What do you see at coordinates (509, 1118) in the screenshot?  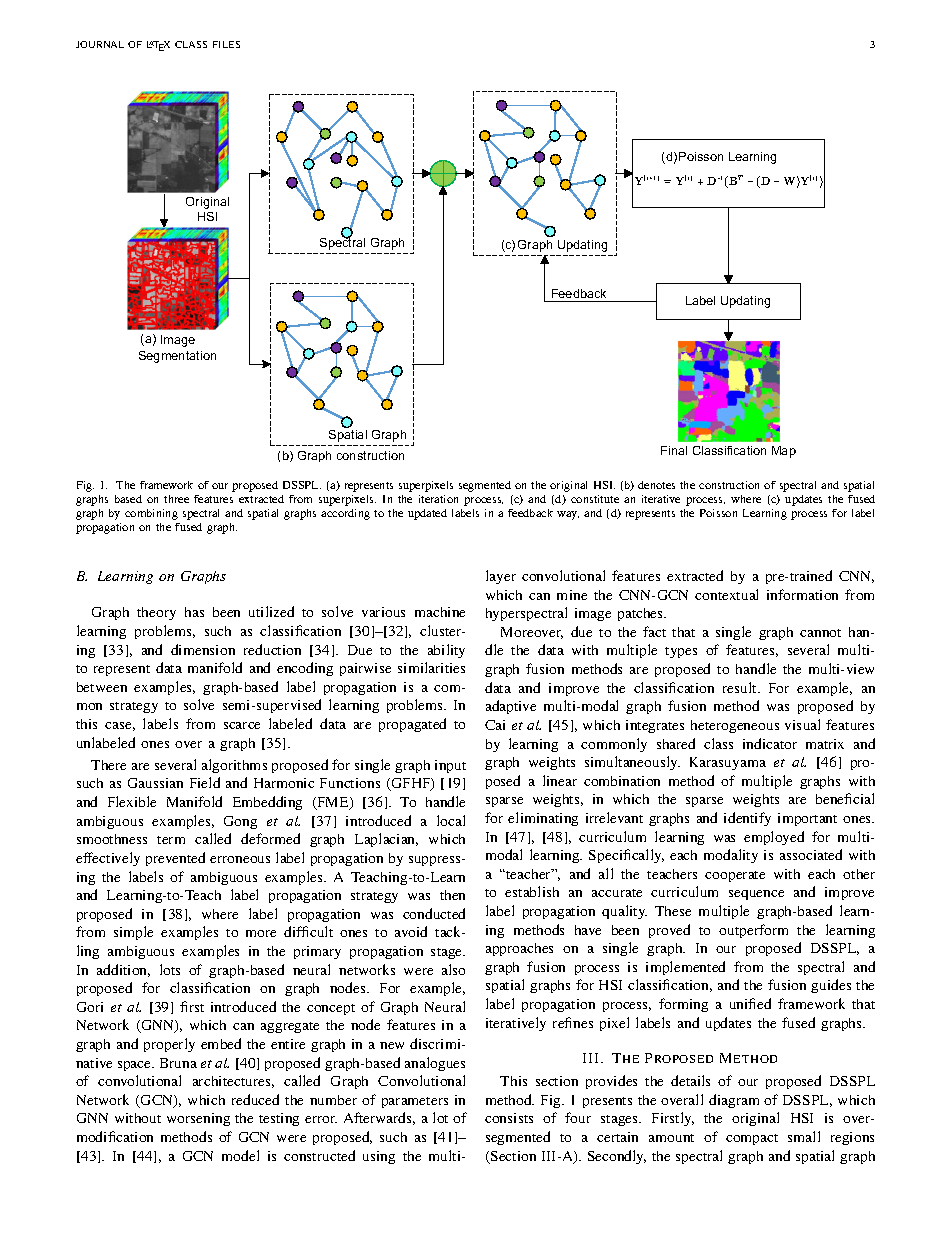 I see `consists` at bounding box center [509, 1118].
